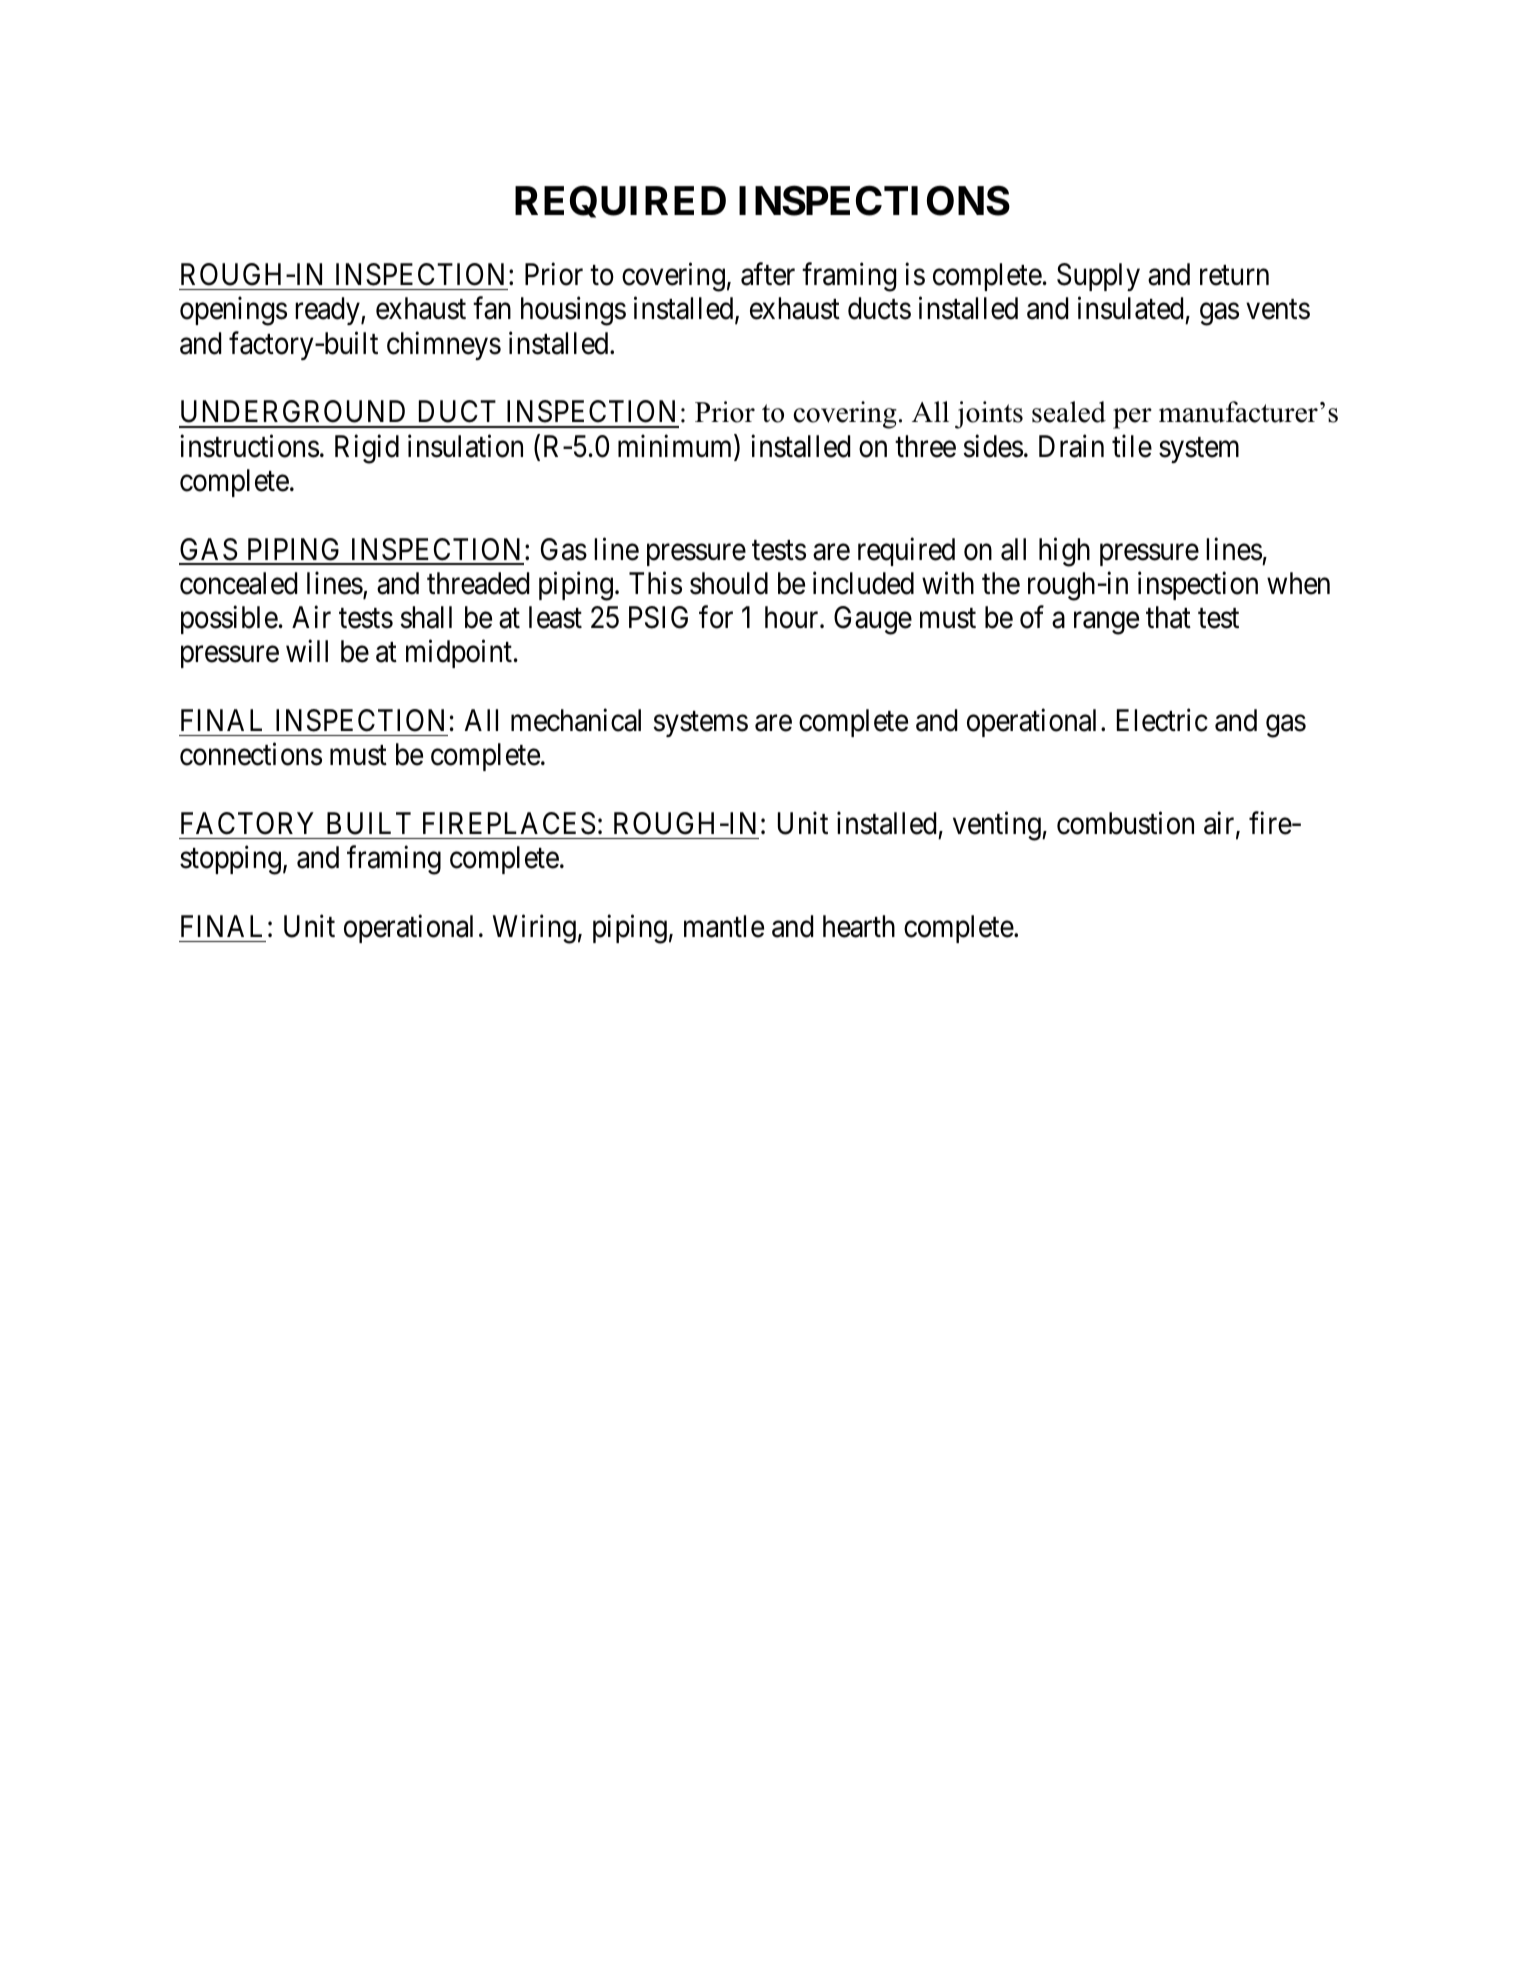 This screenshot has width=1521, height=1968. What do you see at coordinates (328, 311) in the screenshot?
I see `ready` at bounding box center [328, 311].
